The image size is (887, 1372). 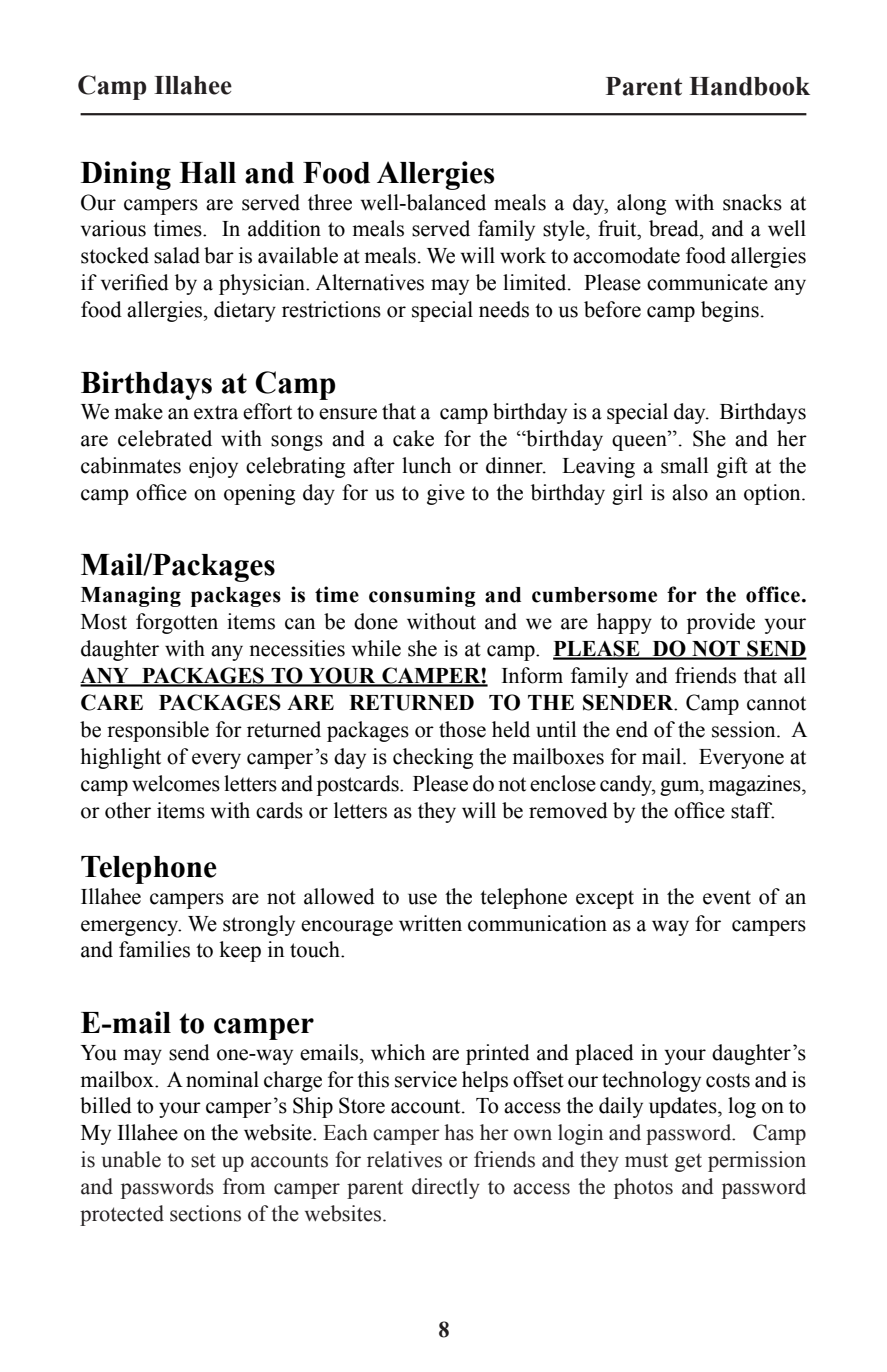 I want to click on provide, so click(x=721, y=623).
